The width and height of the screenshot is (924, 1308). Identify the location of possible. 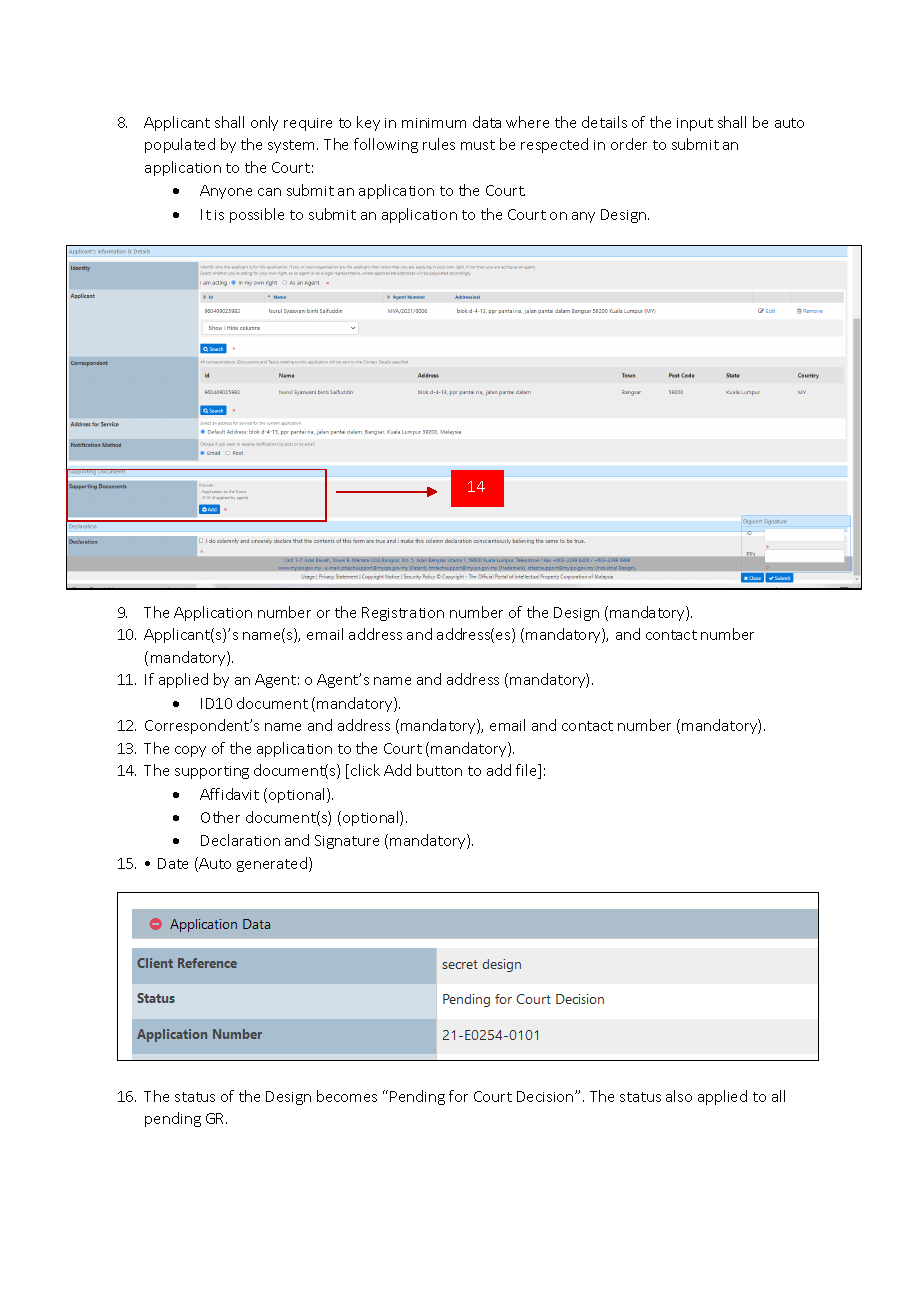
(257, 215).
